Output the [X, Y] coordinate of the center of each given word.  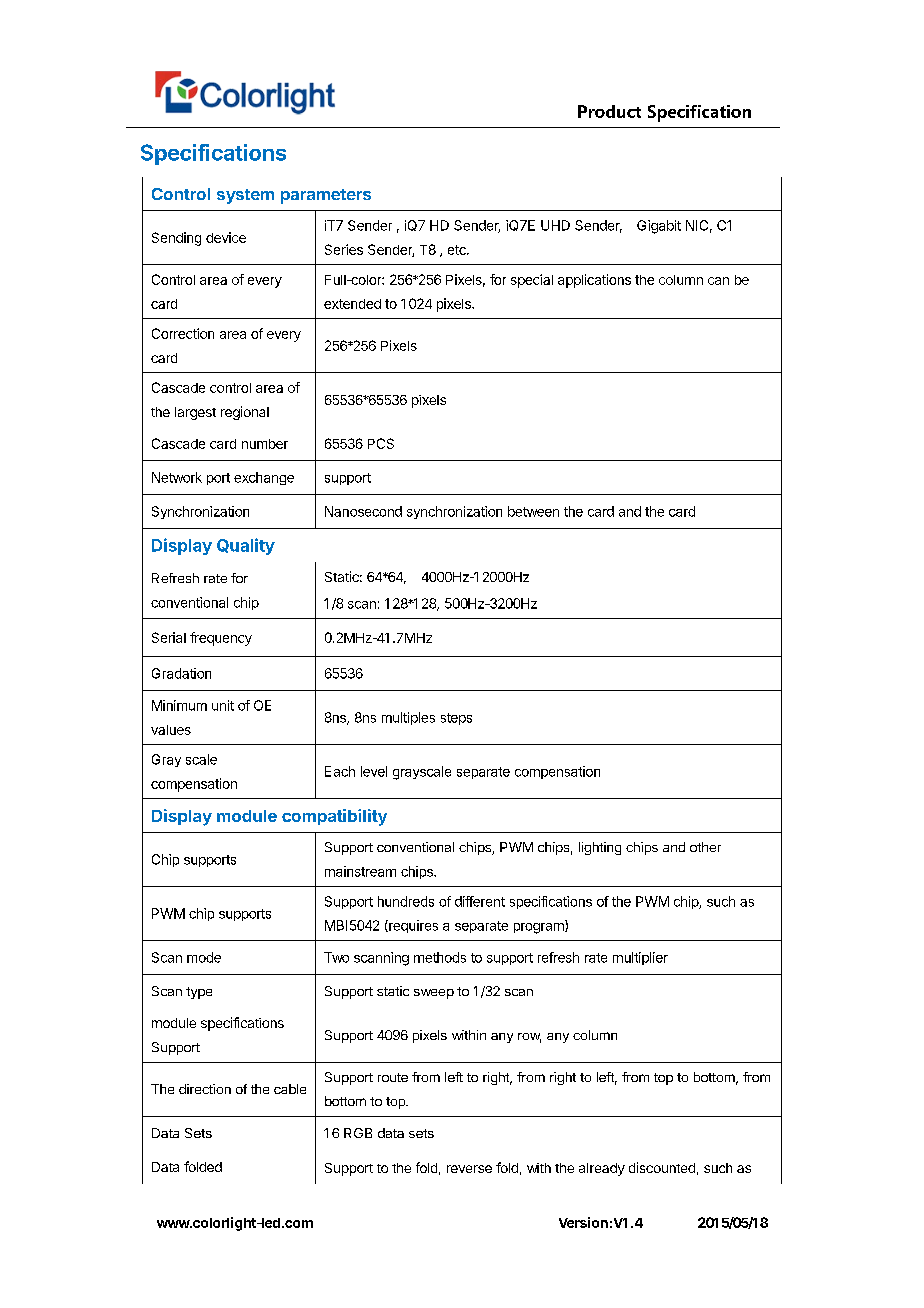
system [245, 196]
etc [458, 250]
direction [205, 1089]
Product [609, 111]
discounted [662, 1167]
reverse [469, 1169]
